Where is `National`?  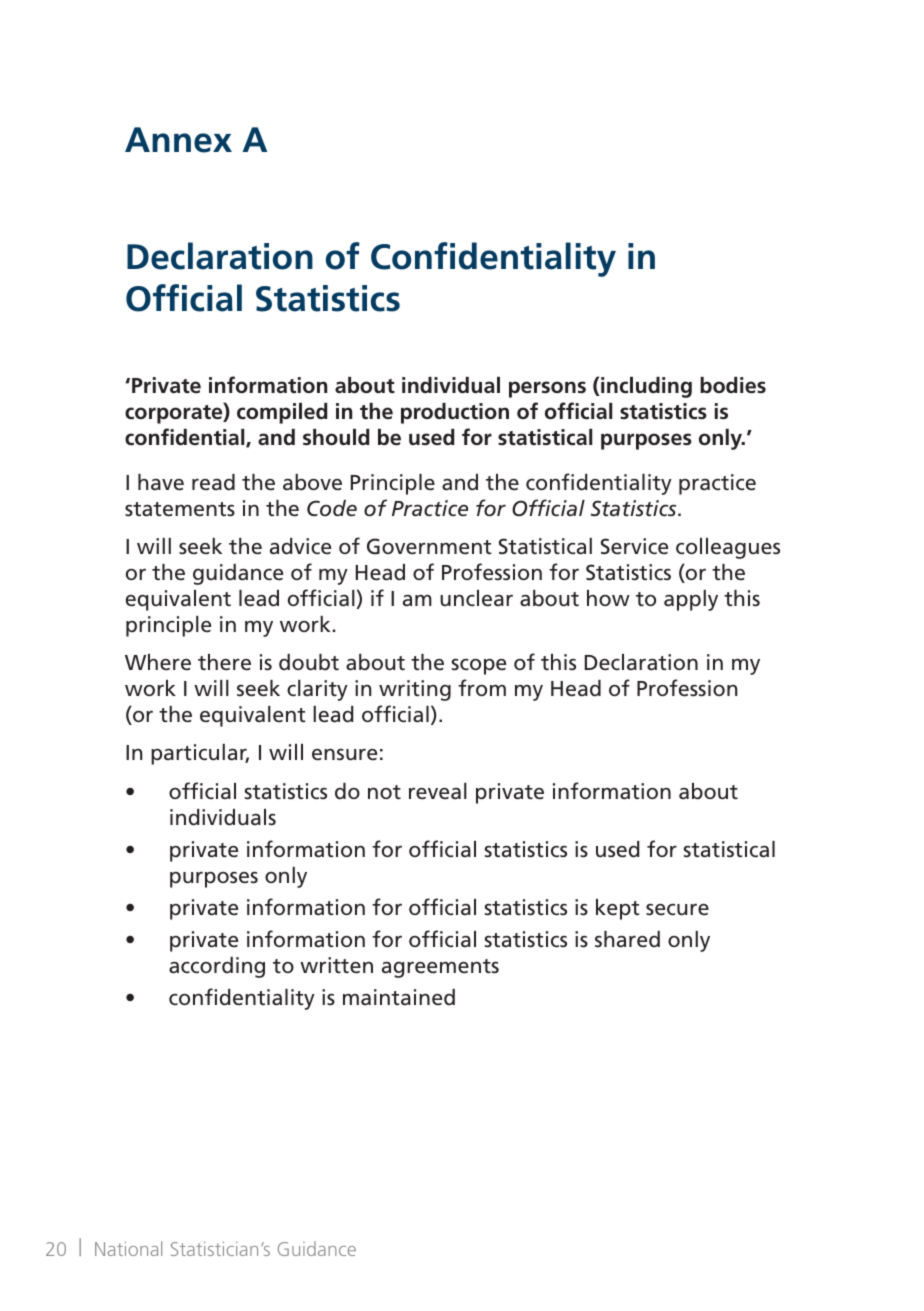 National is located at coordinates (128, 1248).
